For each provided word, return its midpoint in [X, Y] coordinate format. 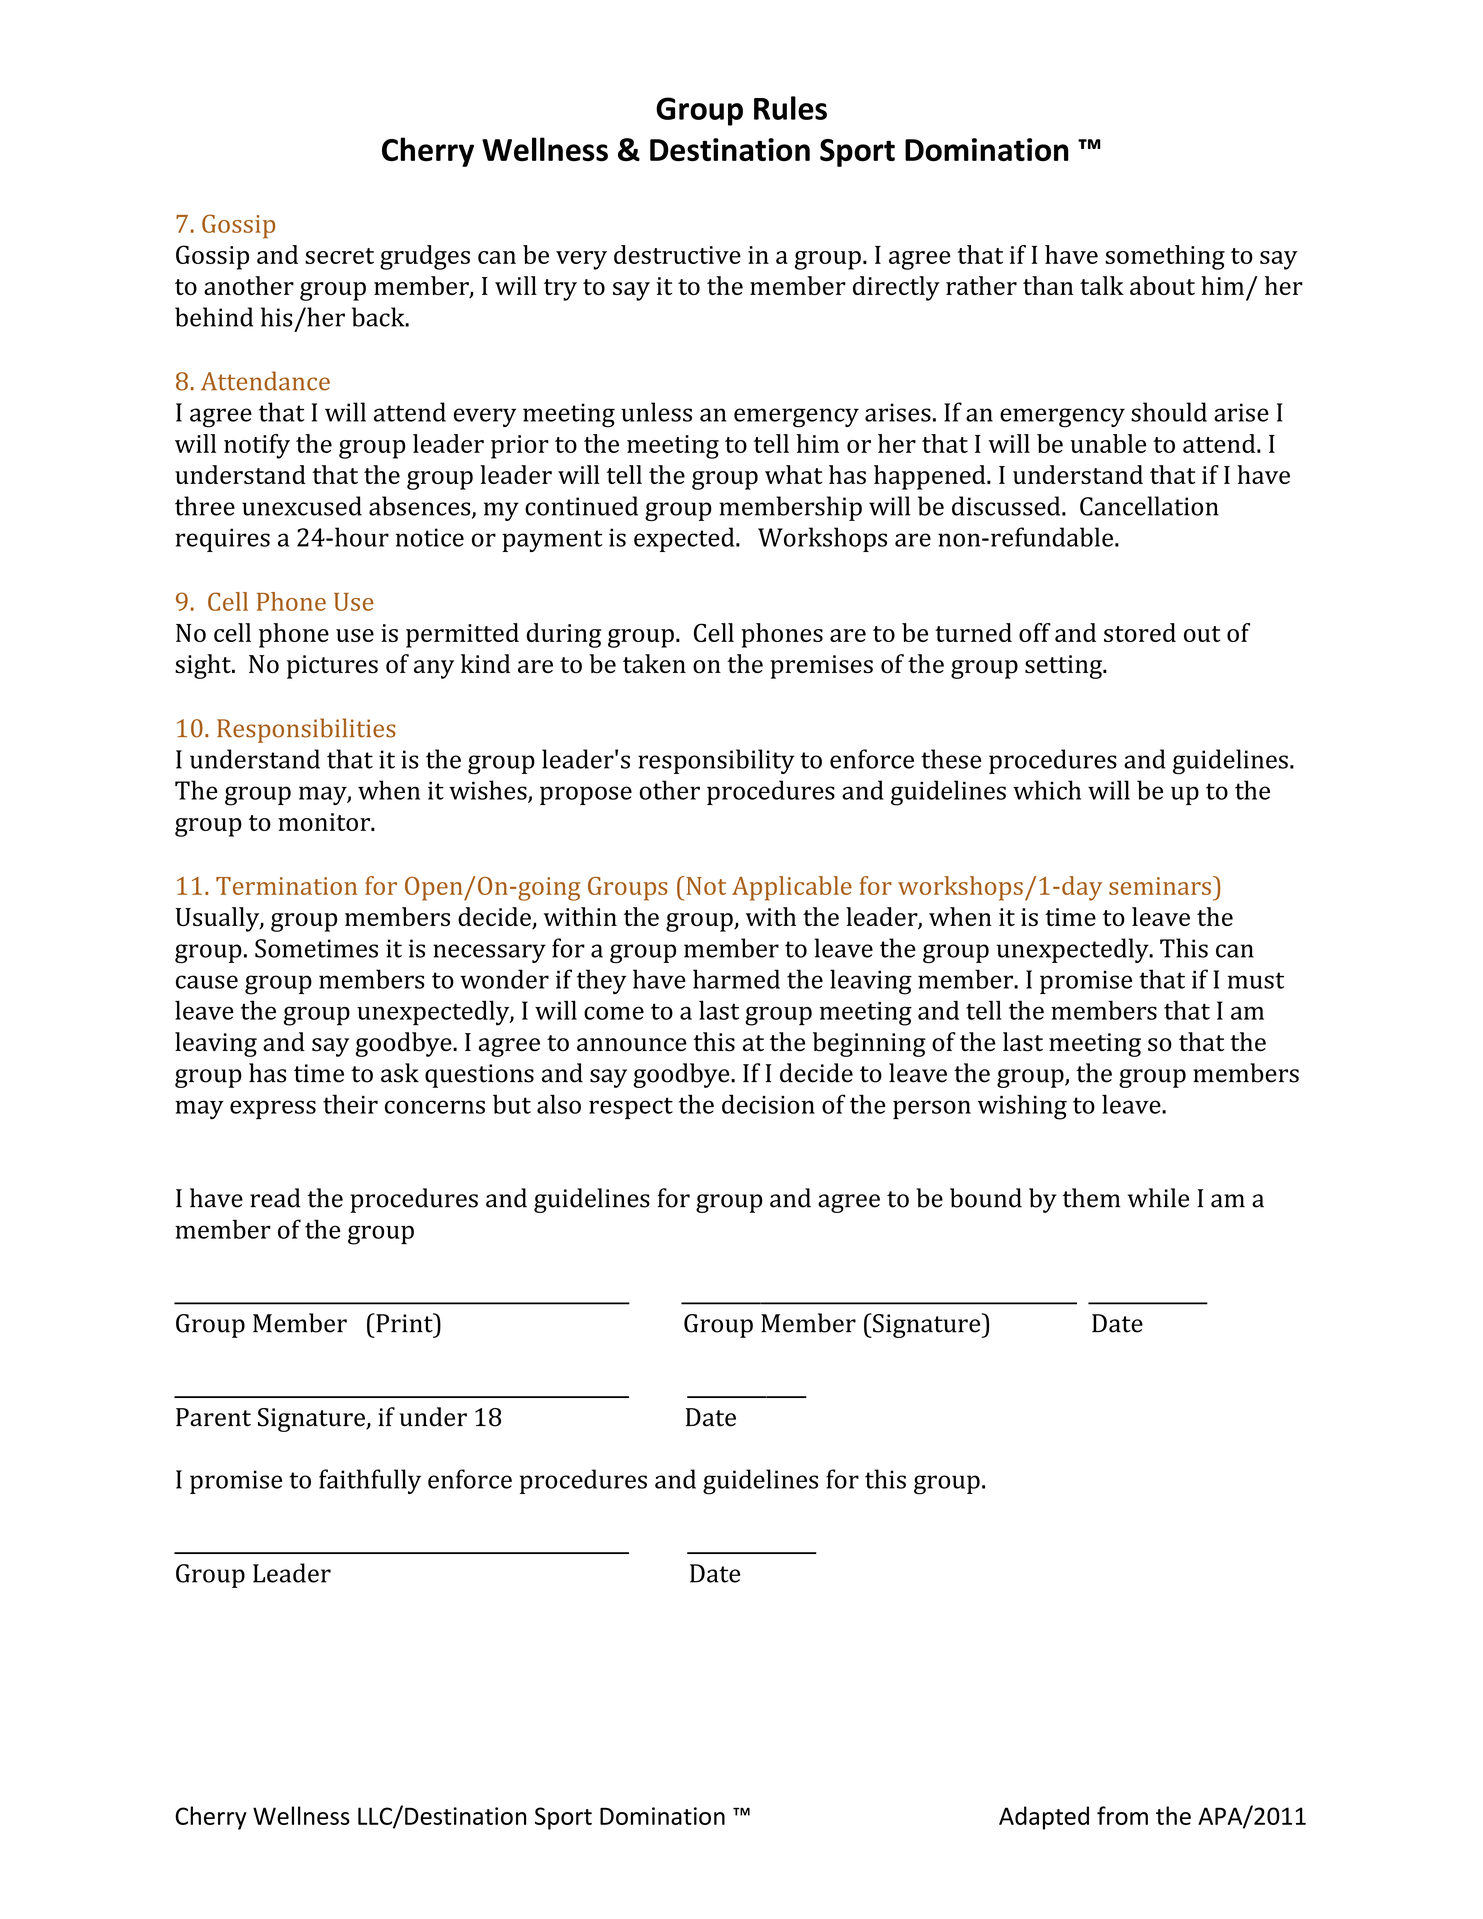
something [1165, 257]
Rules [790, 108]
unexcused [302, 506]
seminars [1160, 886]
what [794, 474]
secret [339, 256]
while [1158, 1198]
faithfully [370, 1481]
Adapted [1044, 1818]
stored [1140, 632]
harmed [736, 979]
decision [768, 1104]
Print [404, 1323]
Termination [286, 886]
